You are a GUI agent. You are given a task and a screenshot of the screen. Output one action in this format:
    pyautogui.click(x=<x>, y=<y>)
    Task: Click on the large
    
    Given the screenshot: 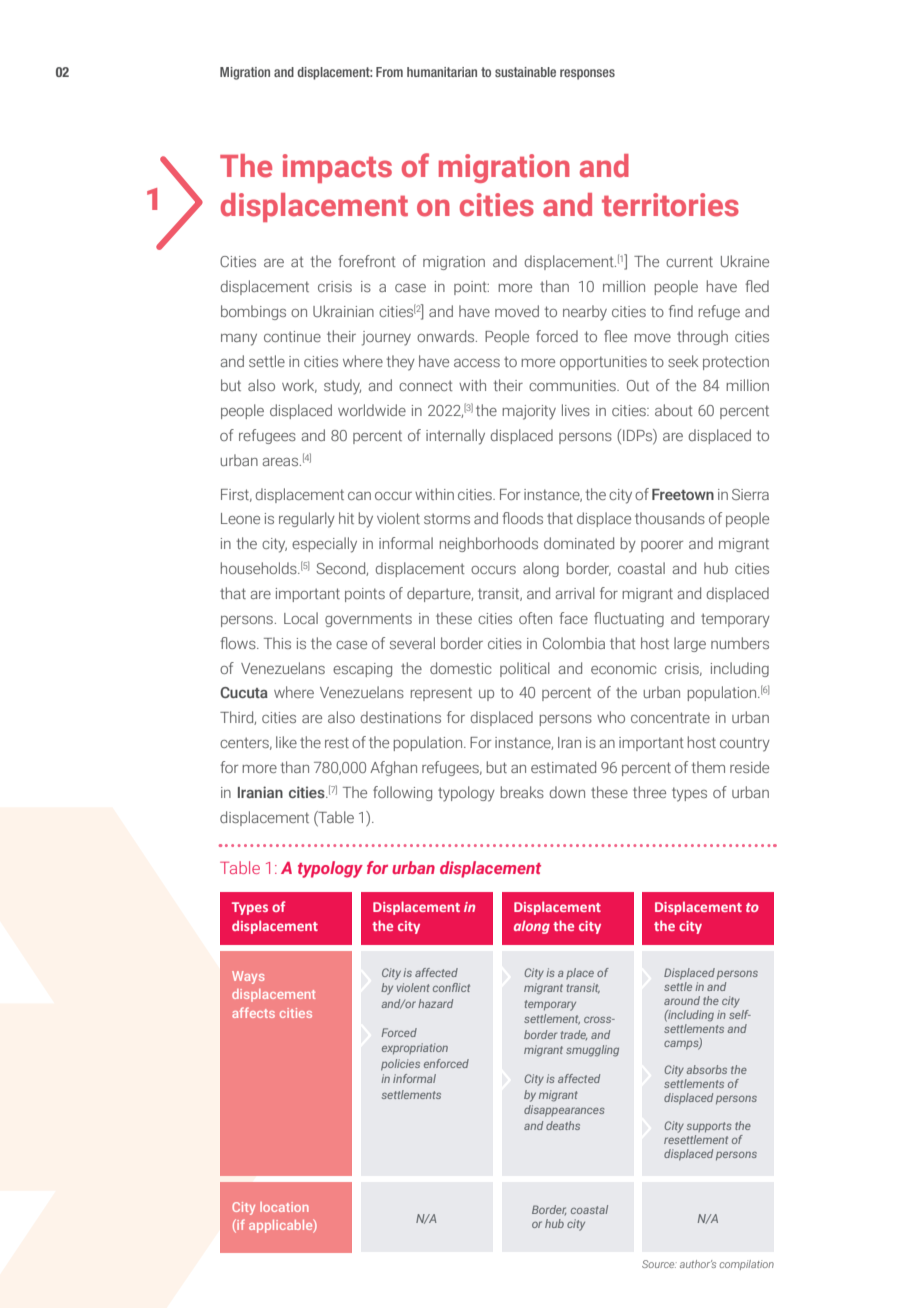 What is the action you would take?
    pyautogui.click(x=690, y=644)
